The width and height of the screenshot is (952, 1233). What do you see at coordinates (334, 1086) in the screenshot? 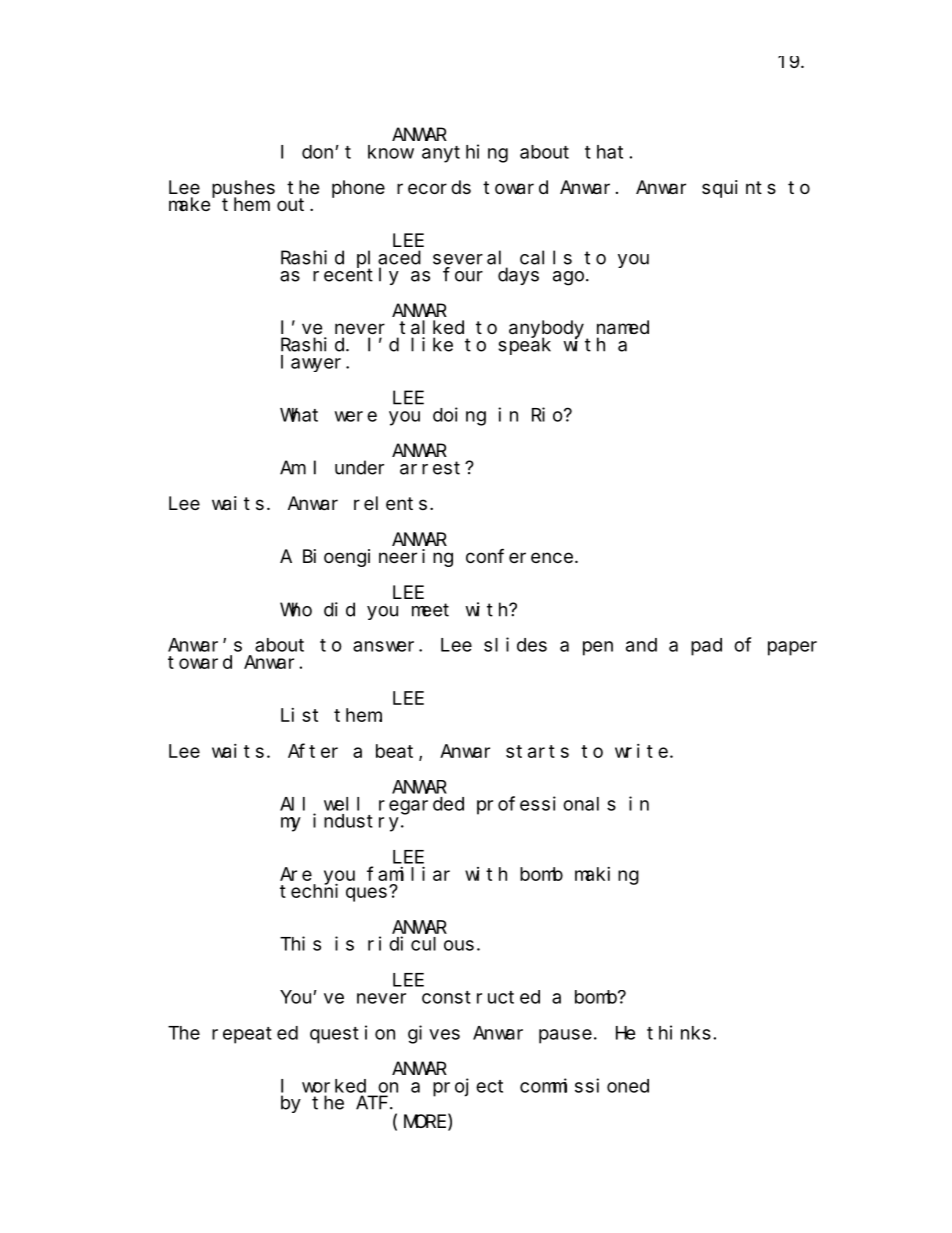
I see `worked` at bounding box center [334, 1086].
